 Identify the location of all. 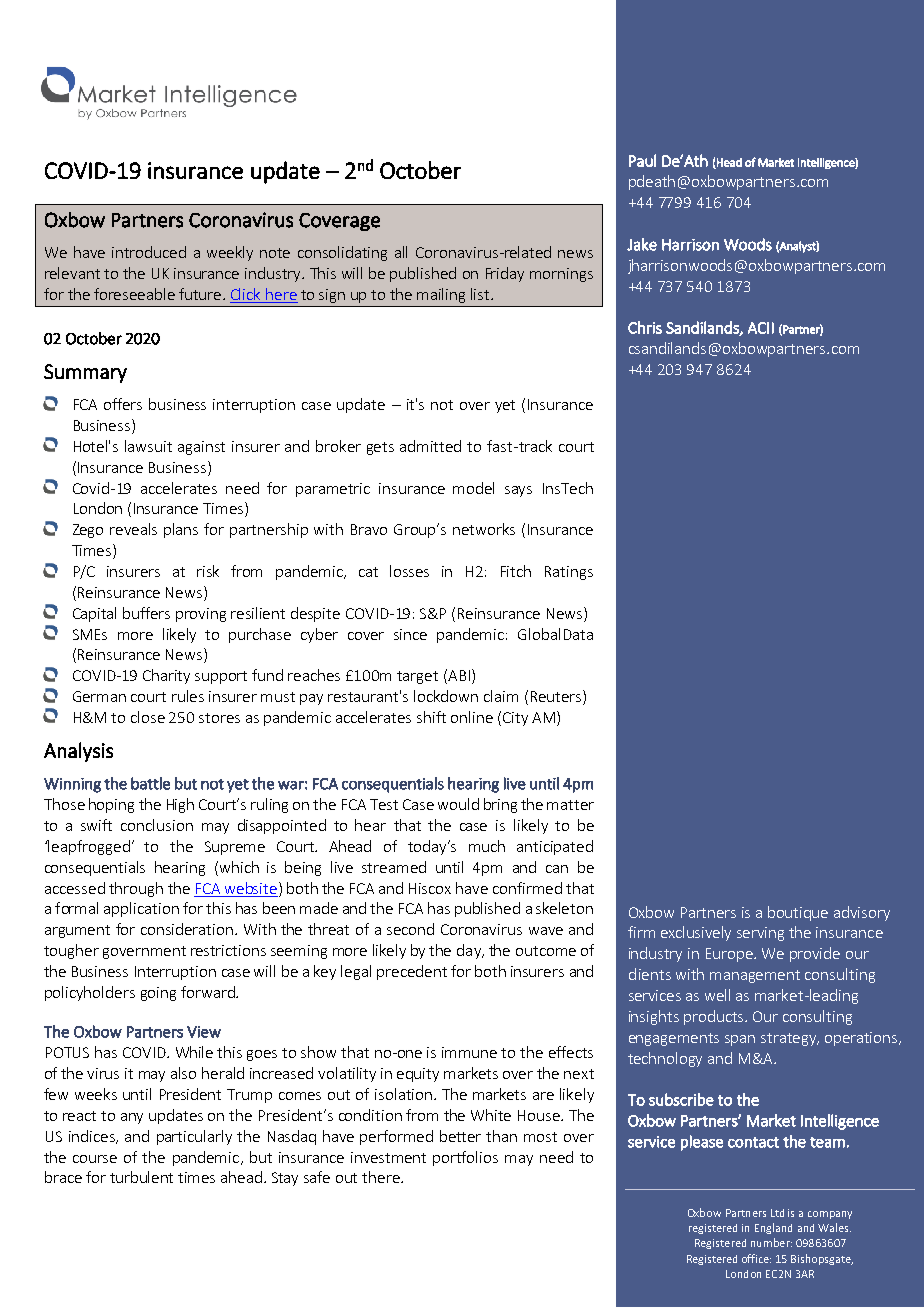
(401, 252).
